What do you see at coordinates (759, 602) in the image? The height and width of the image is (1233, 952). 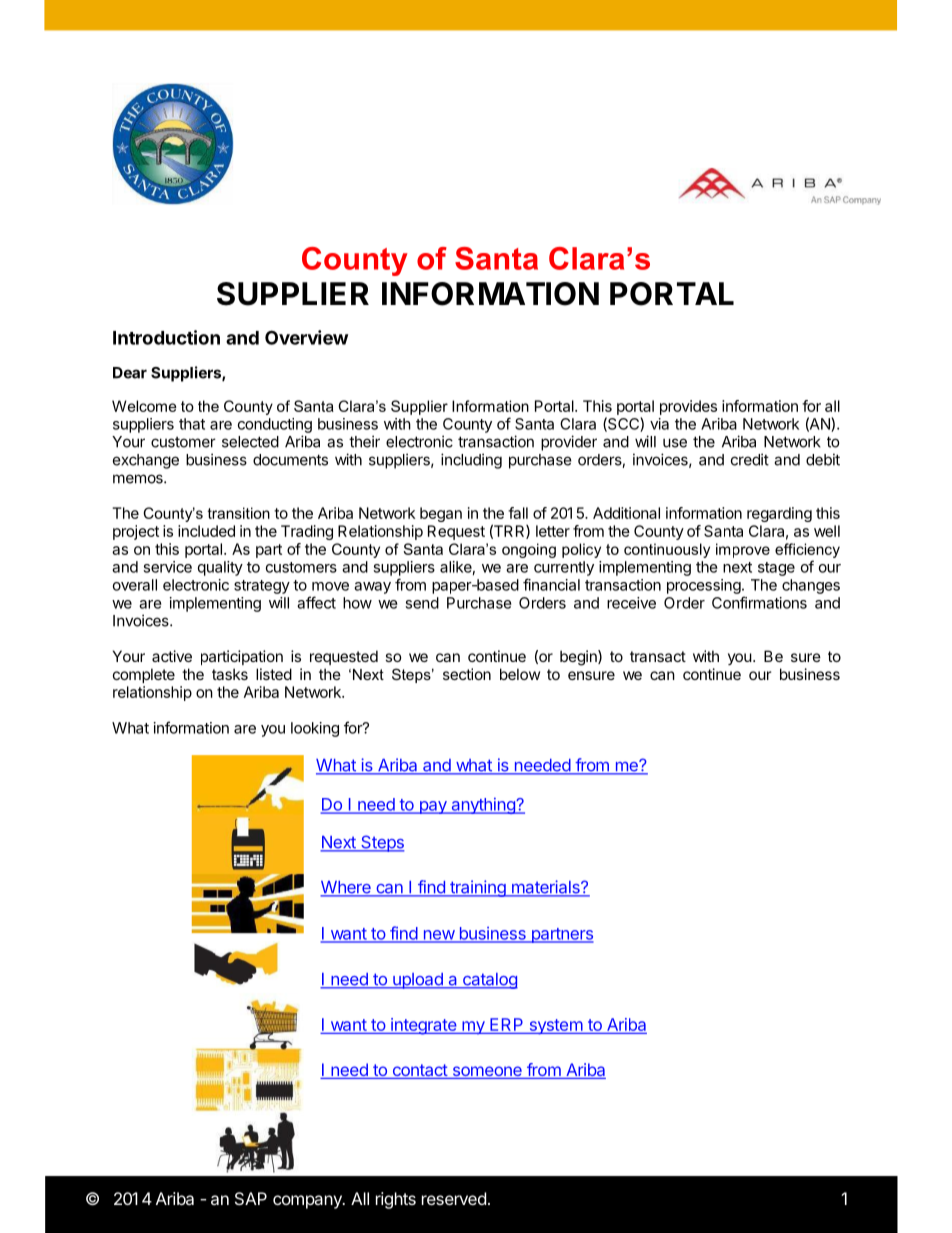 I see `Confirmations` at bounding box center [759, 602].
